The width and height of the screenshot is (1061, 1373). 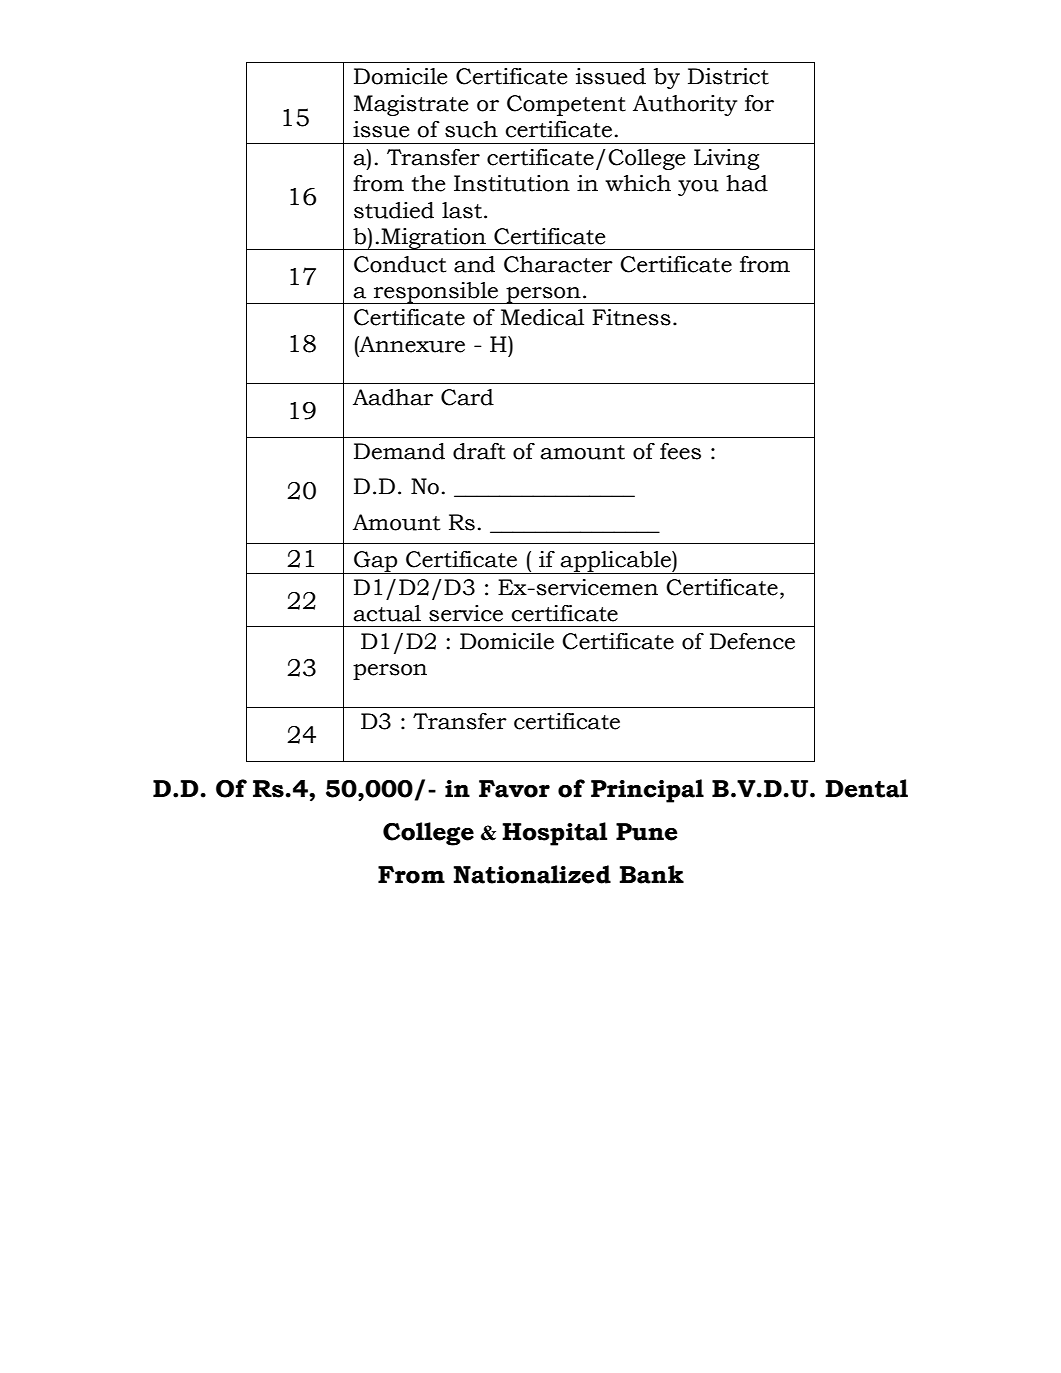 What do you see at coordinates (616, 562) in the screenshot?
I see `applicable` at bounding box center [616, 562].
